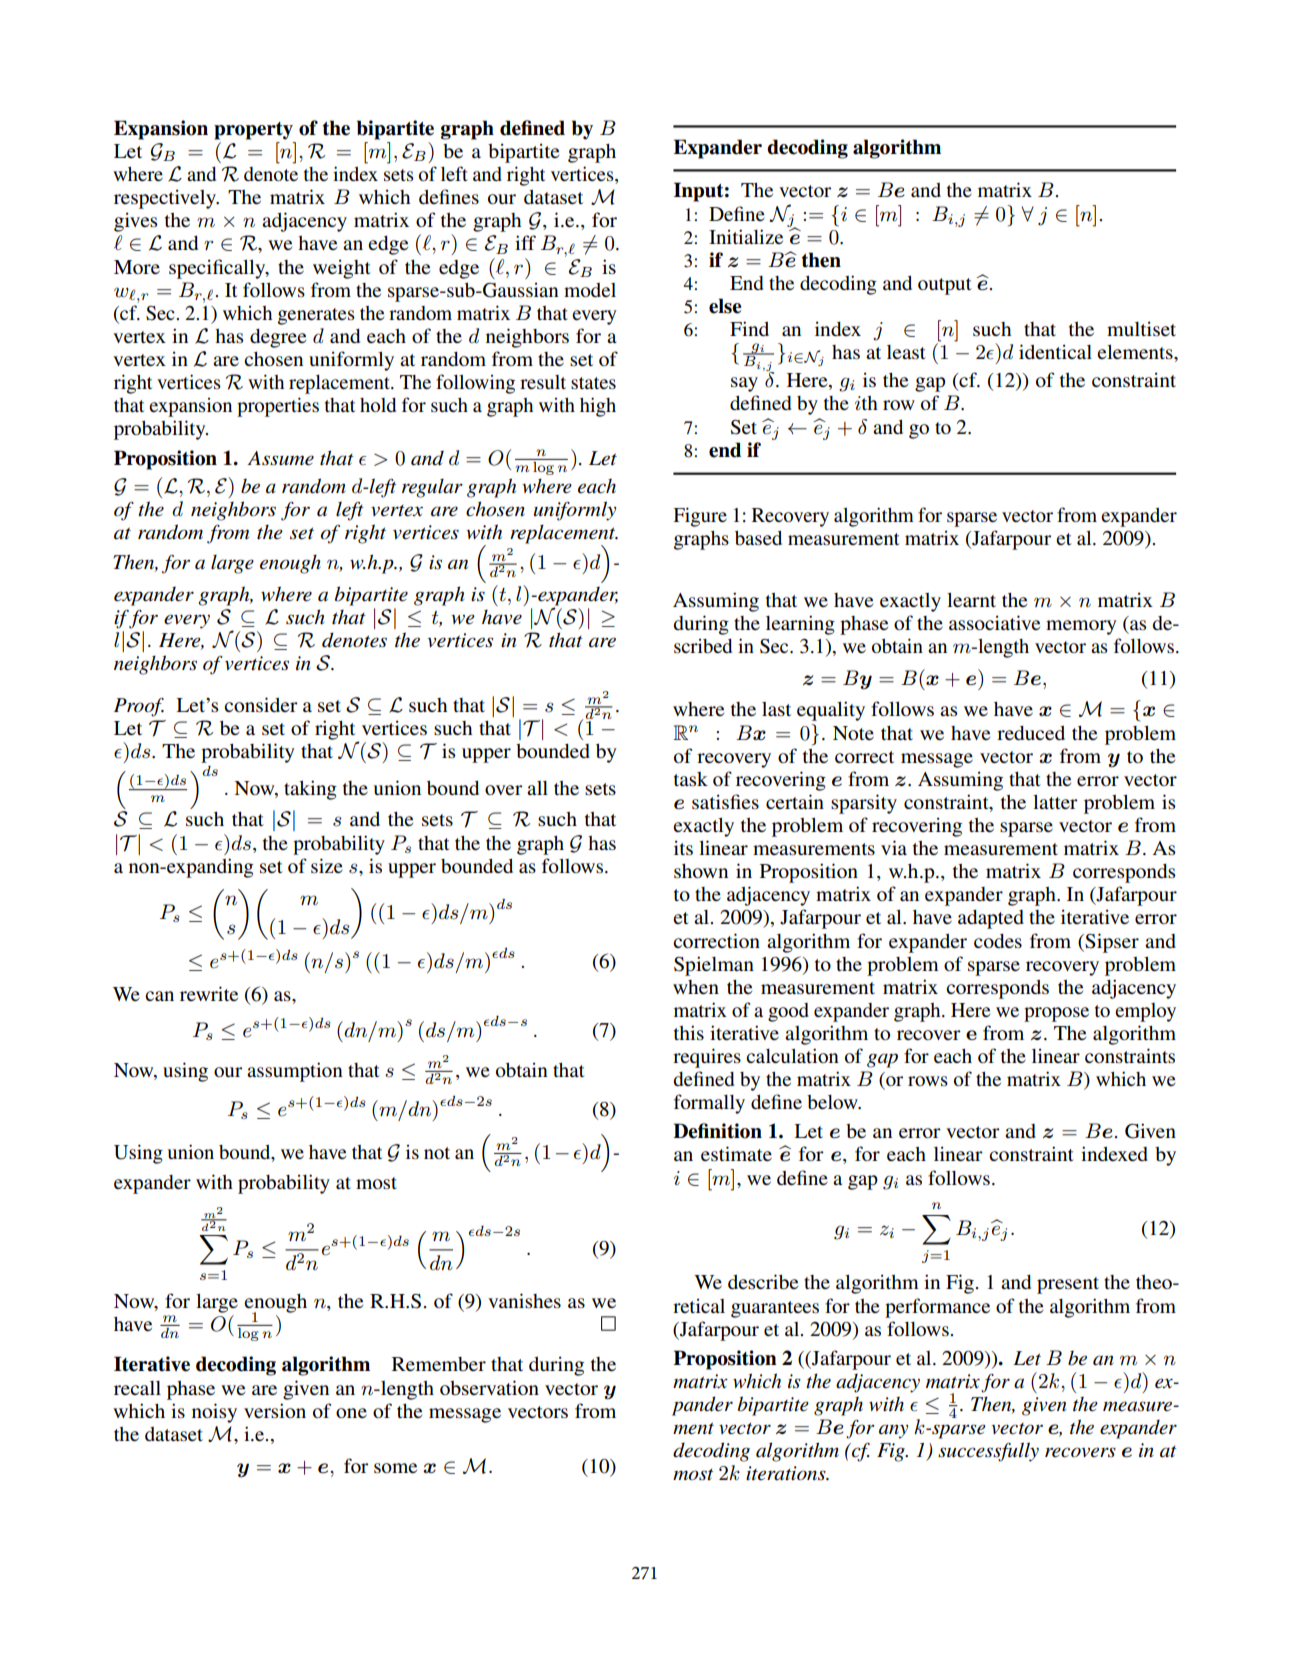 The height and width of the screenshot is (1670, 1290). Describe the element at coordinates (700, 517) in the screenshot. I see `Figure` at that location.
